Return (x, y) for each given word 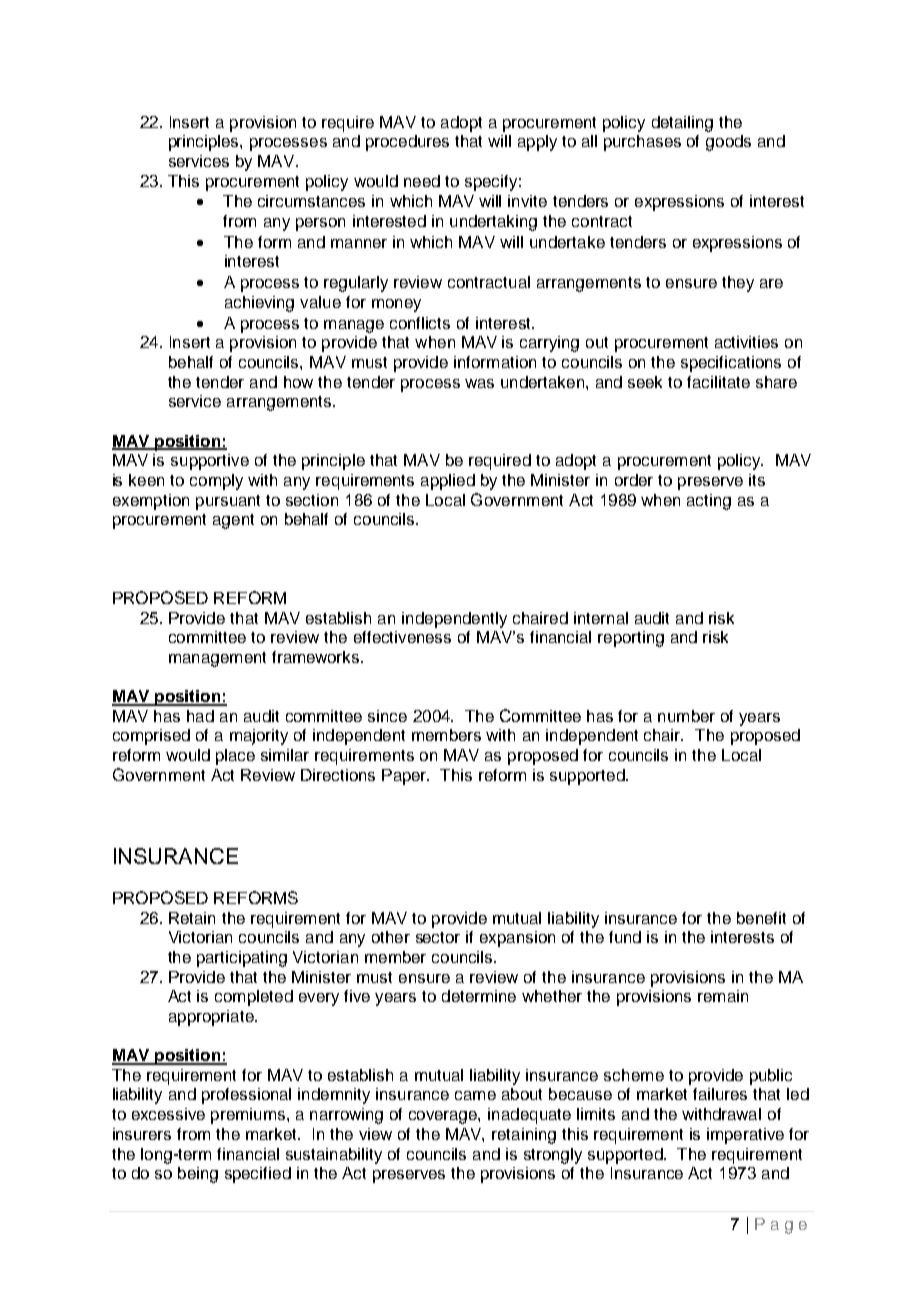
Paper (405, 777)
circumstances (311, 201)
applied (448, 482)
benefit (761, 918)
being (198, 1175)
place (235, 757)
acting (709, 502)
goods (728, 143)
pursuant (228, 502)
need (422, 181)
